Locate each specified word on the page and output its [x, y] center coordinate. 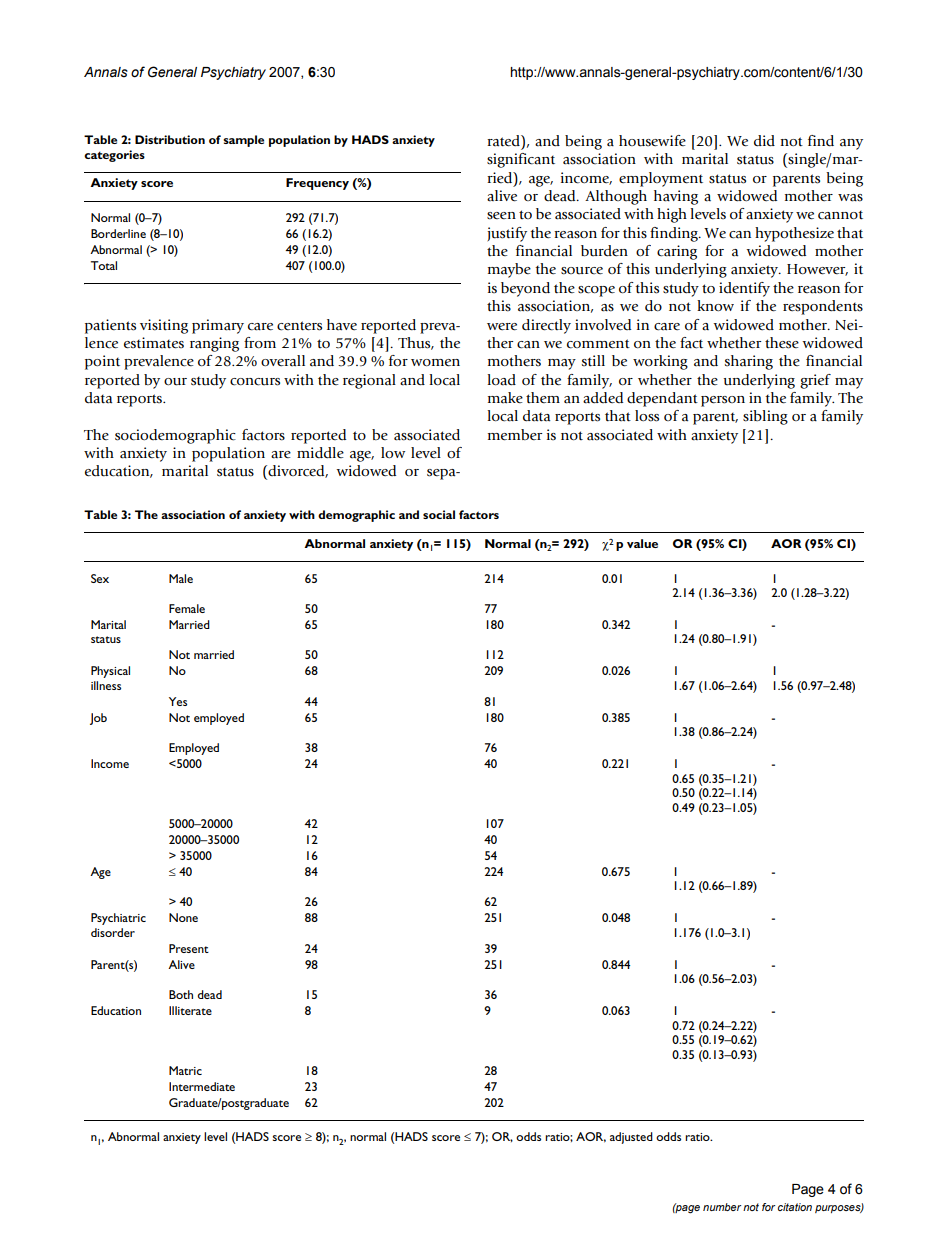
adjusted [631, 1138]
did [764, 141]
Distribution [170, 139]
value [642, 543]
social [439, 514]
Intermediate [202, 1086]
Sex [100, 578]
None [183, 917]
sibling [765, 417]
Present [189, 948]
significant [521, 160]
